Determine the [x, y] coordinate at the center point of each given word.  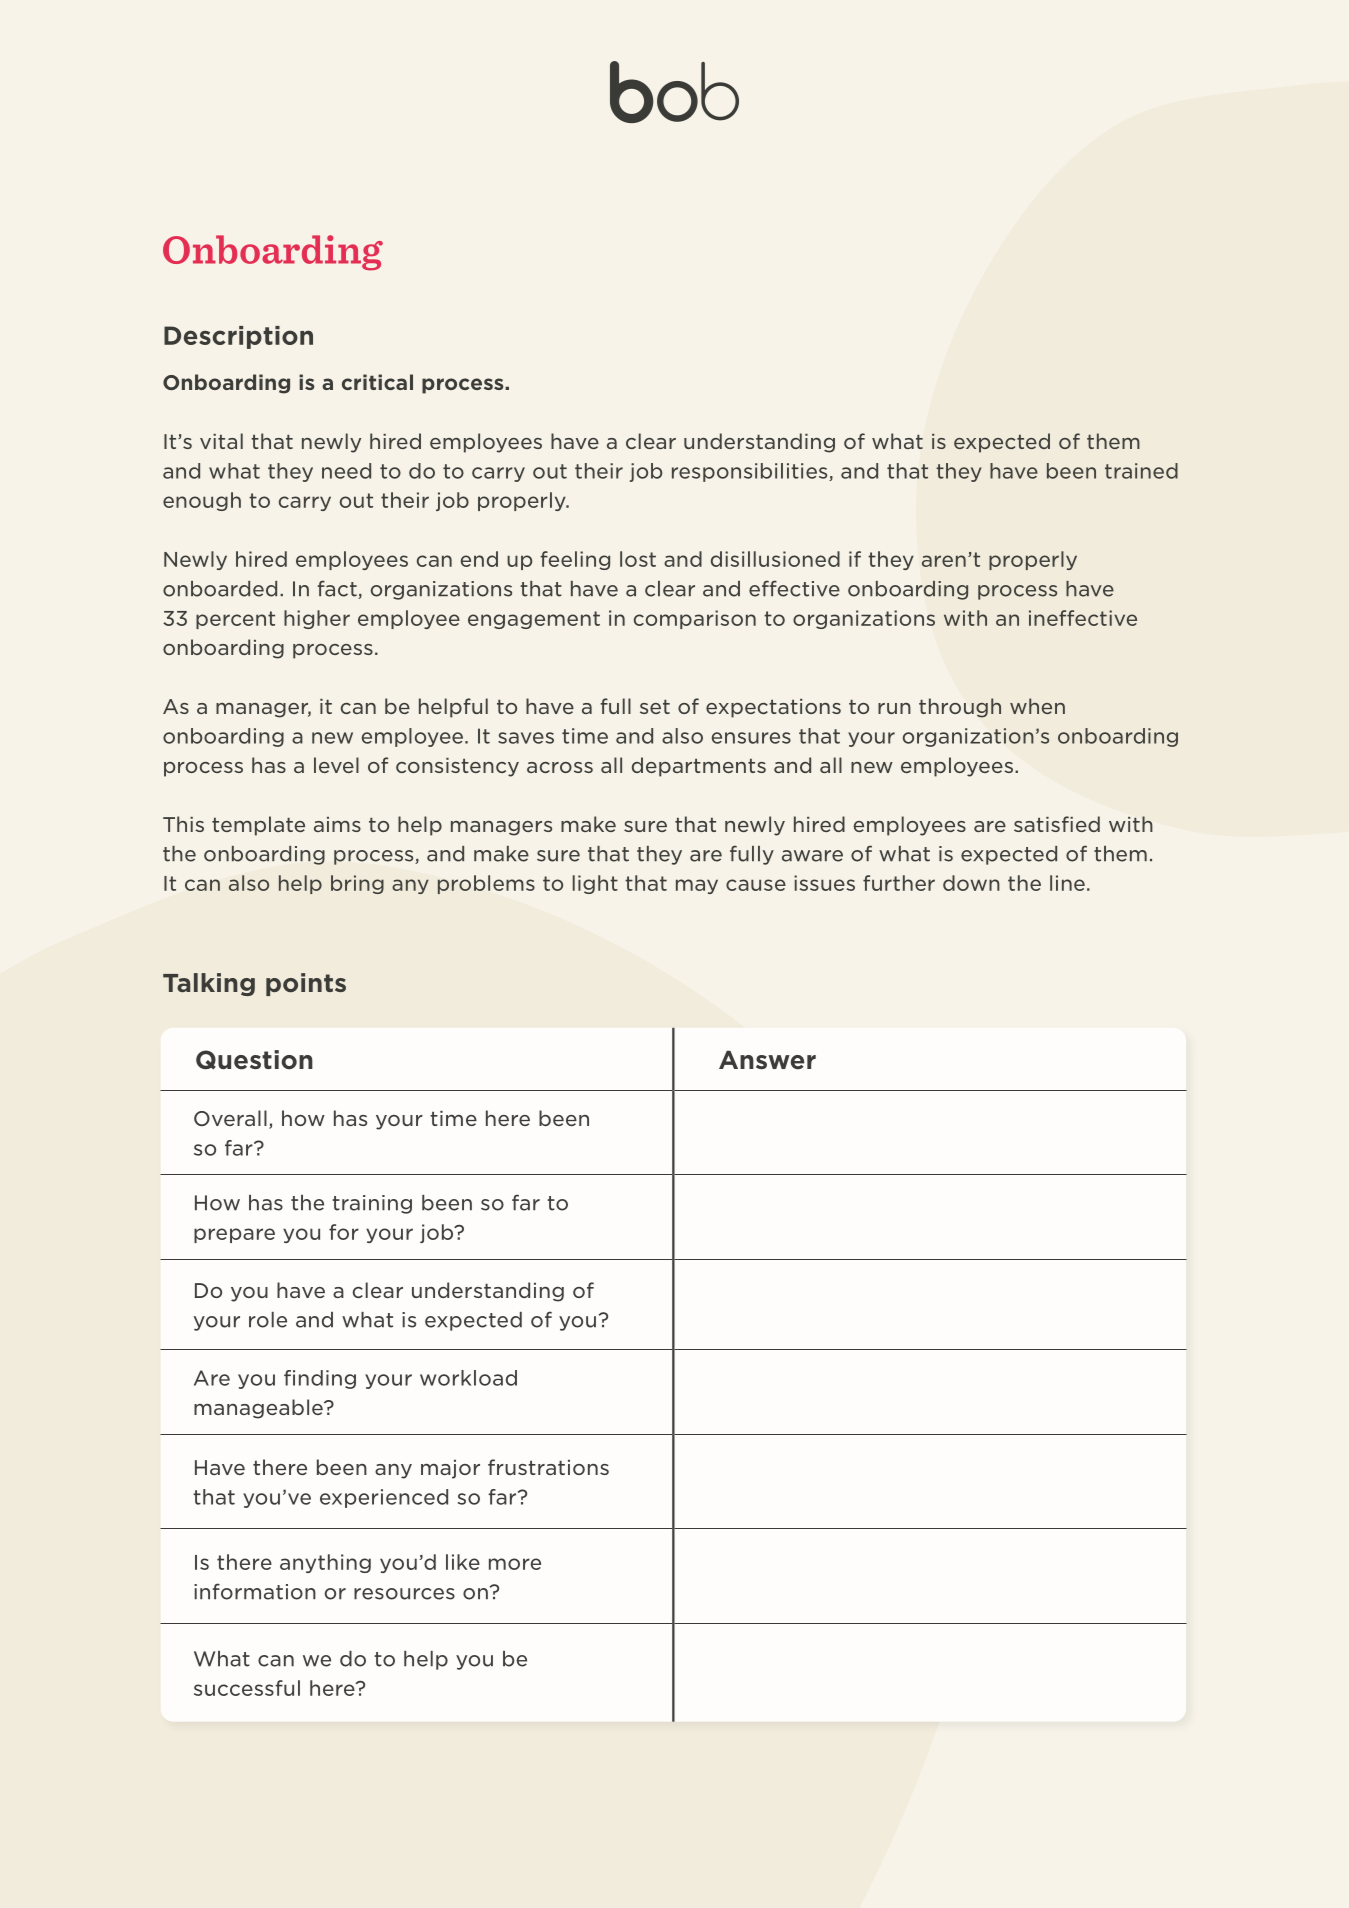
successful [247, 1688]
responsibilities [751, 472]
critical [377, 382]
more [515, 1564]
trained [1141, 471]
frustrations [548, 1467]
